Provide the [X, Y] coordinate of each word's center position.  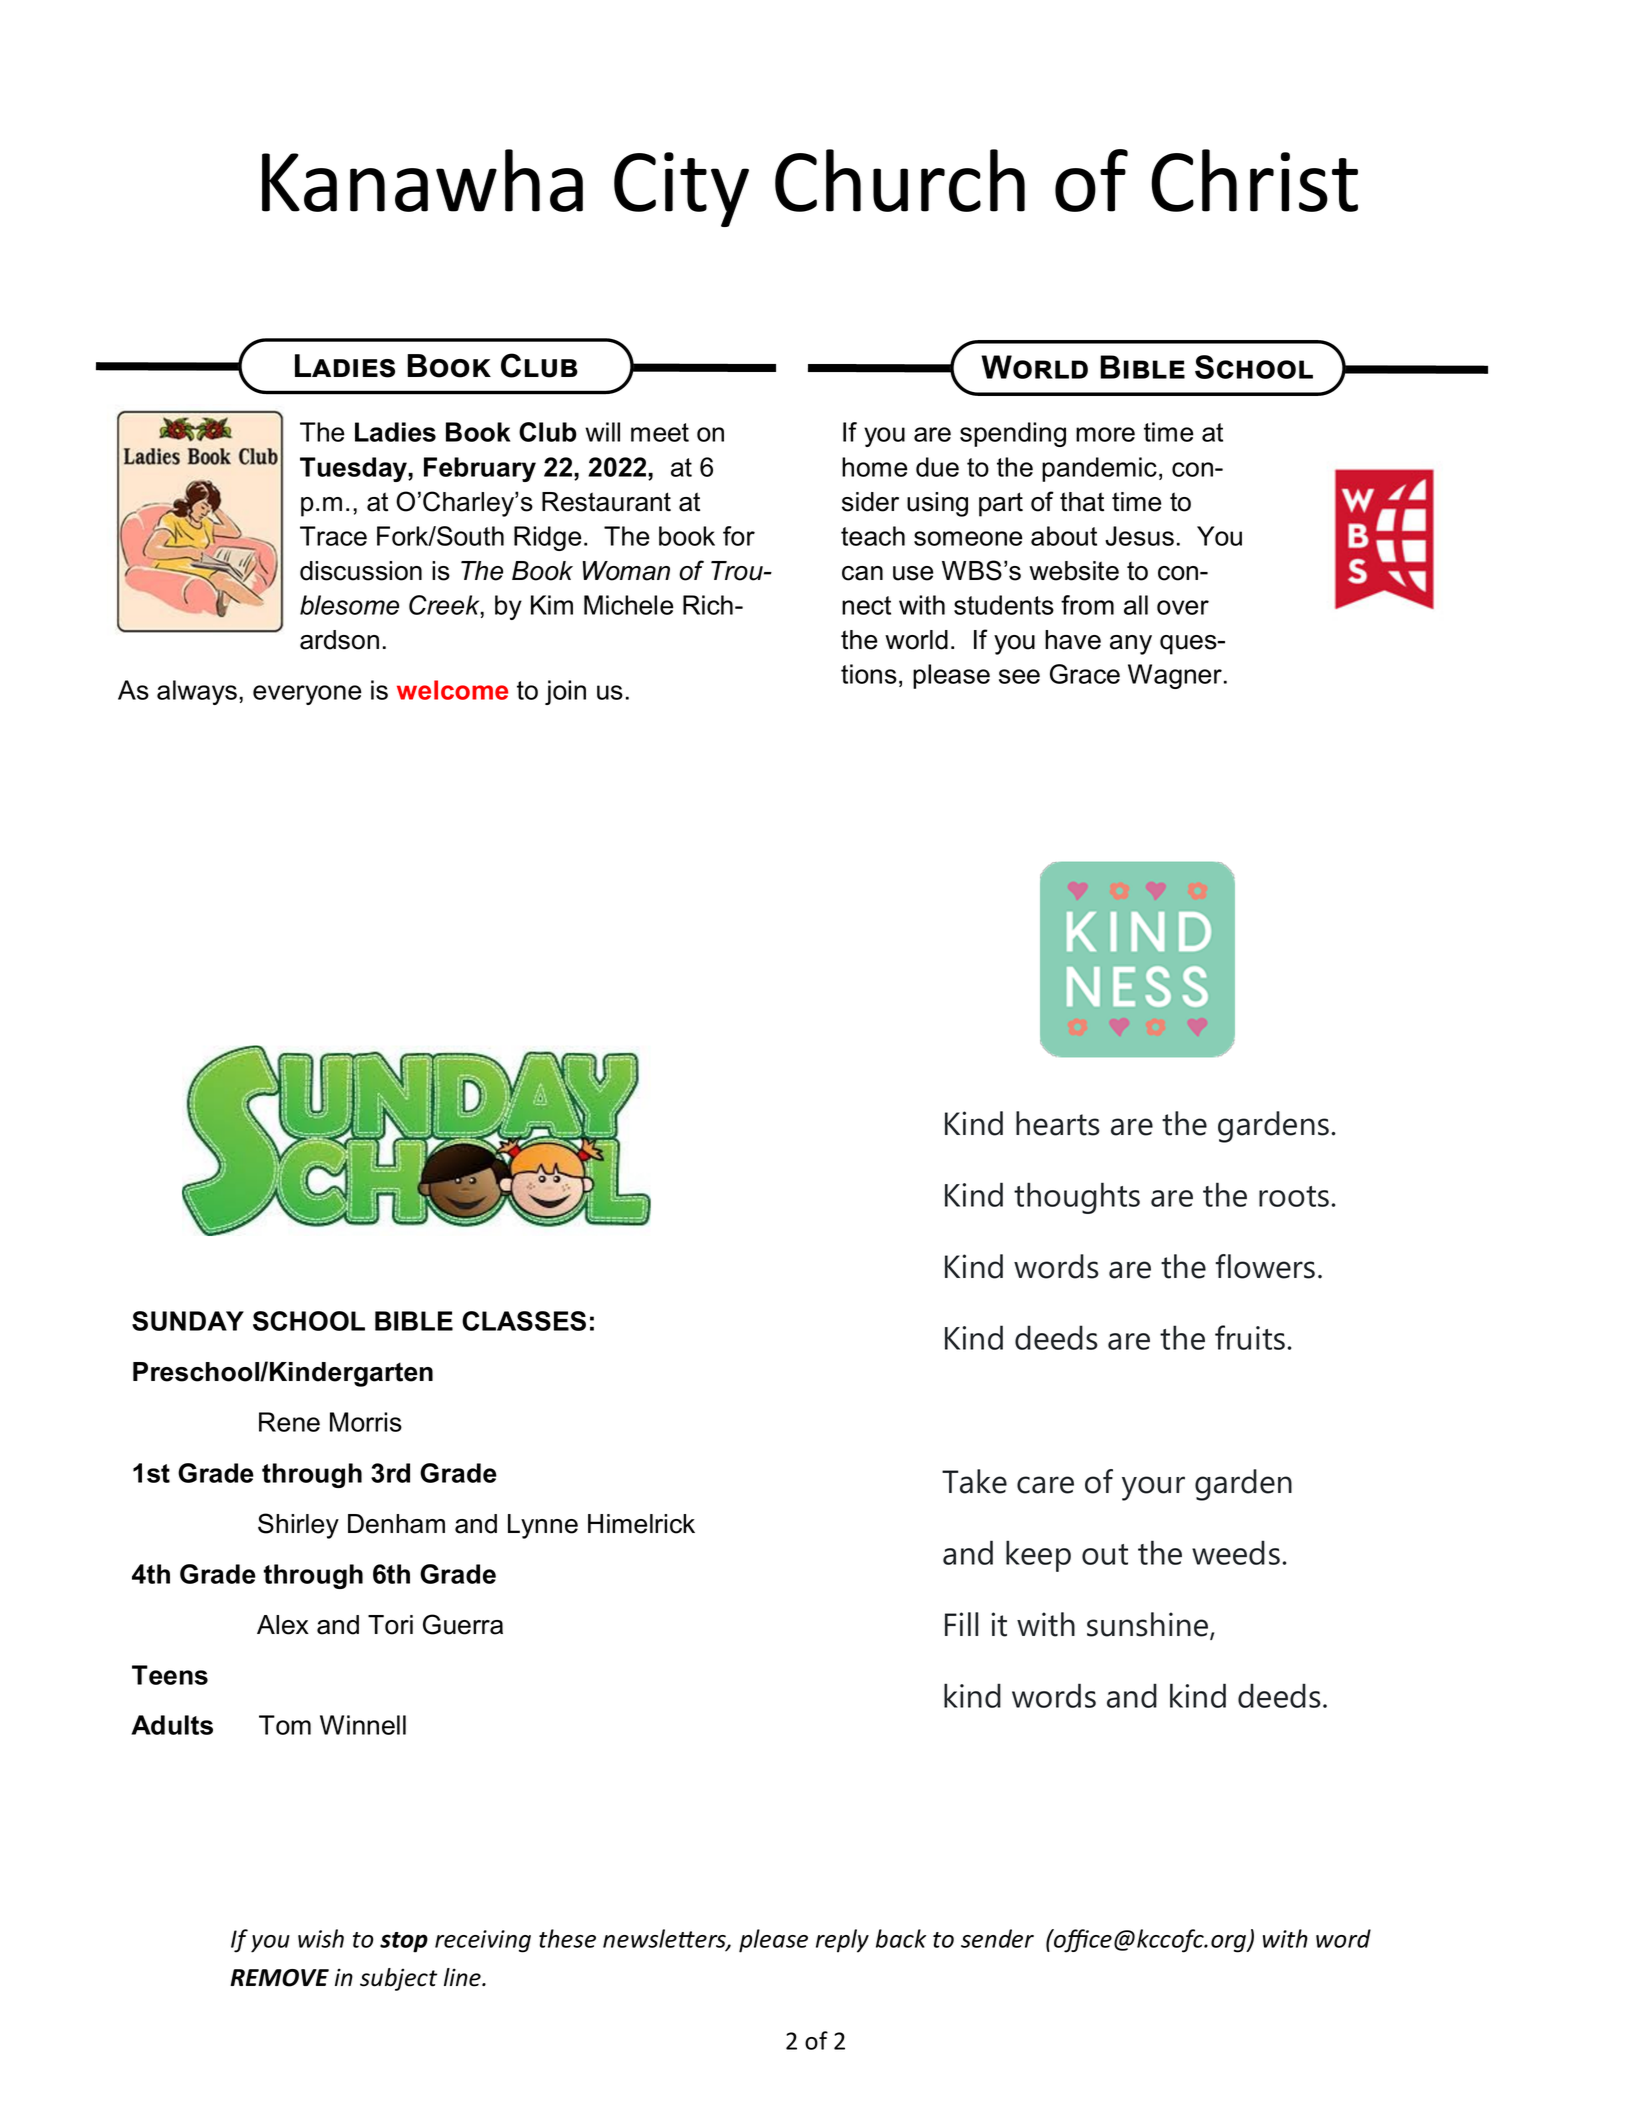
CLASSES [524, 1321]
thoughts [1077, 1198]
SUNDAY [188, 1321]
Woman [626, 571]
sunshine [1149, 1625]
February [480, 469]
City [681, 189]
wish [321, 1938]
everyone [307, 695]
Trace [333, 536]
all [1136, 605]
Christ [1254, 180]
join [565, 692]
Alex [283, 1625]
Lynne [543, 1526]
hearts [1058, 1123]
